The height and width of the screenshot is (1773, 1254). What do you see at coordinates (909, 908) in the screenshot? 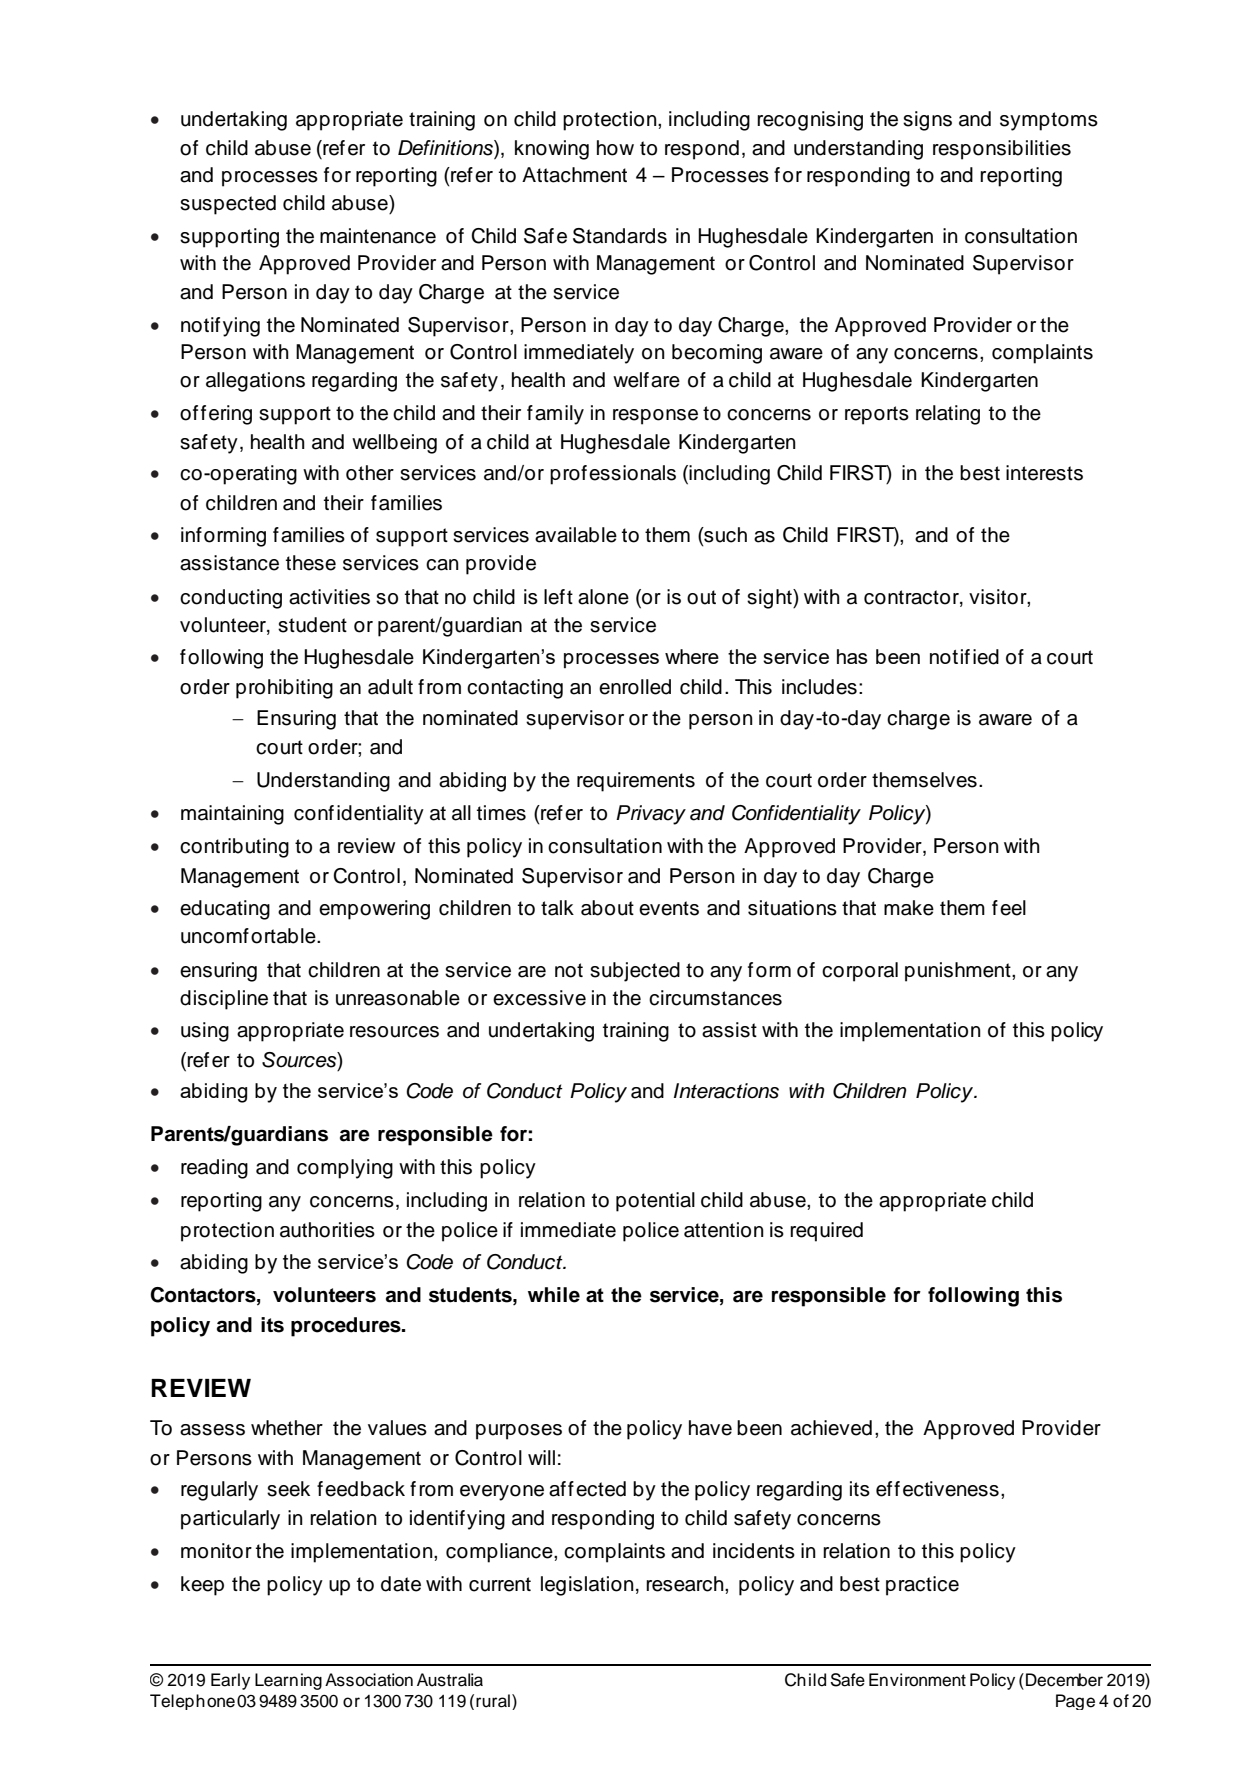
I see `make` at bounding box center [909, 908].
